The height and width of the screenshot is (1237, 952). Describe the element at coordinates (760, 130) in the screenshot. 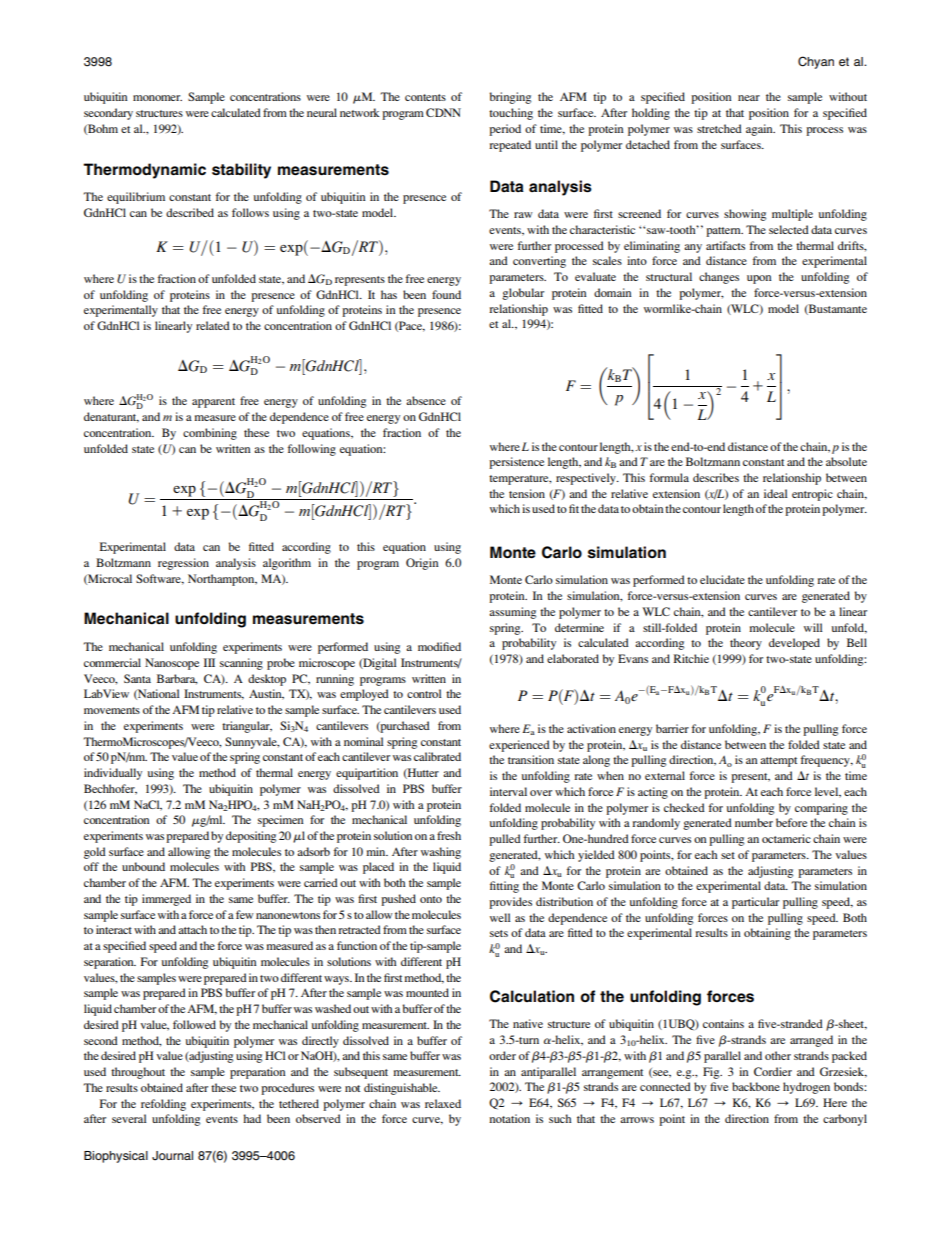

I see `again` at that location.
